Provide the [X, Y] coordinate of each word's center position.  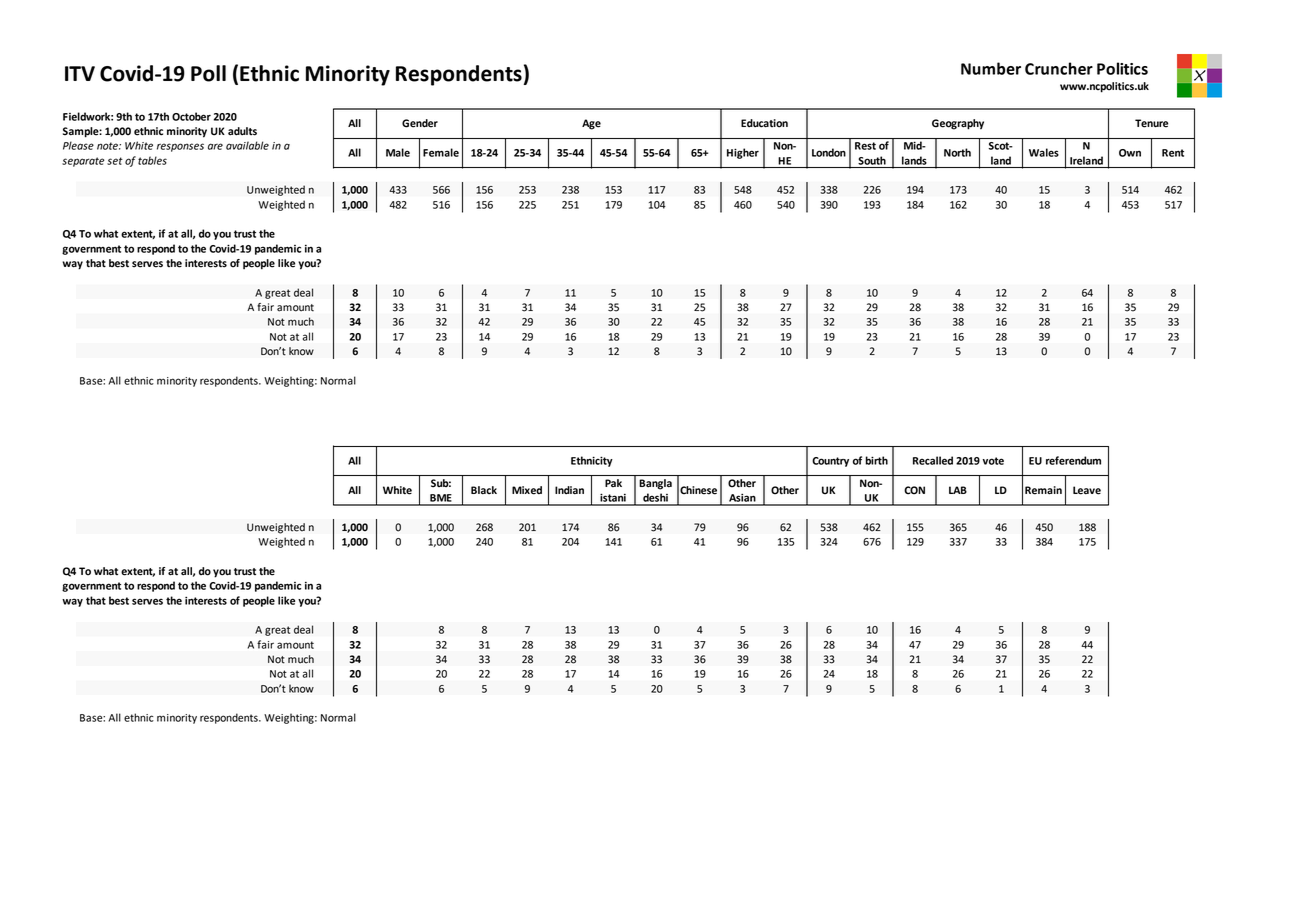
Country [830, 462]
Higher [743, 153]
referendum [1073, 460]
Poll [208, 73]
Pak [613, 483]
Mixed [527, 490]
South [872, 160]
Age [591, 124]
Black [484, 490]
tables [152, 160]
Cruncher [1059, 68]
